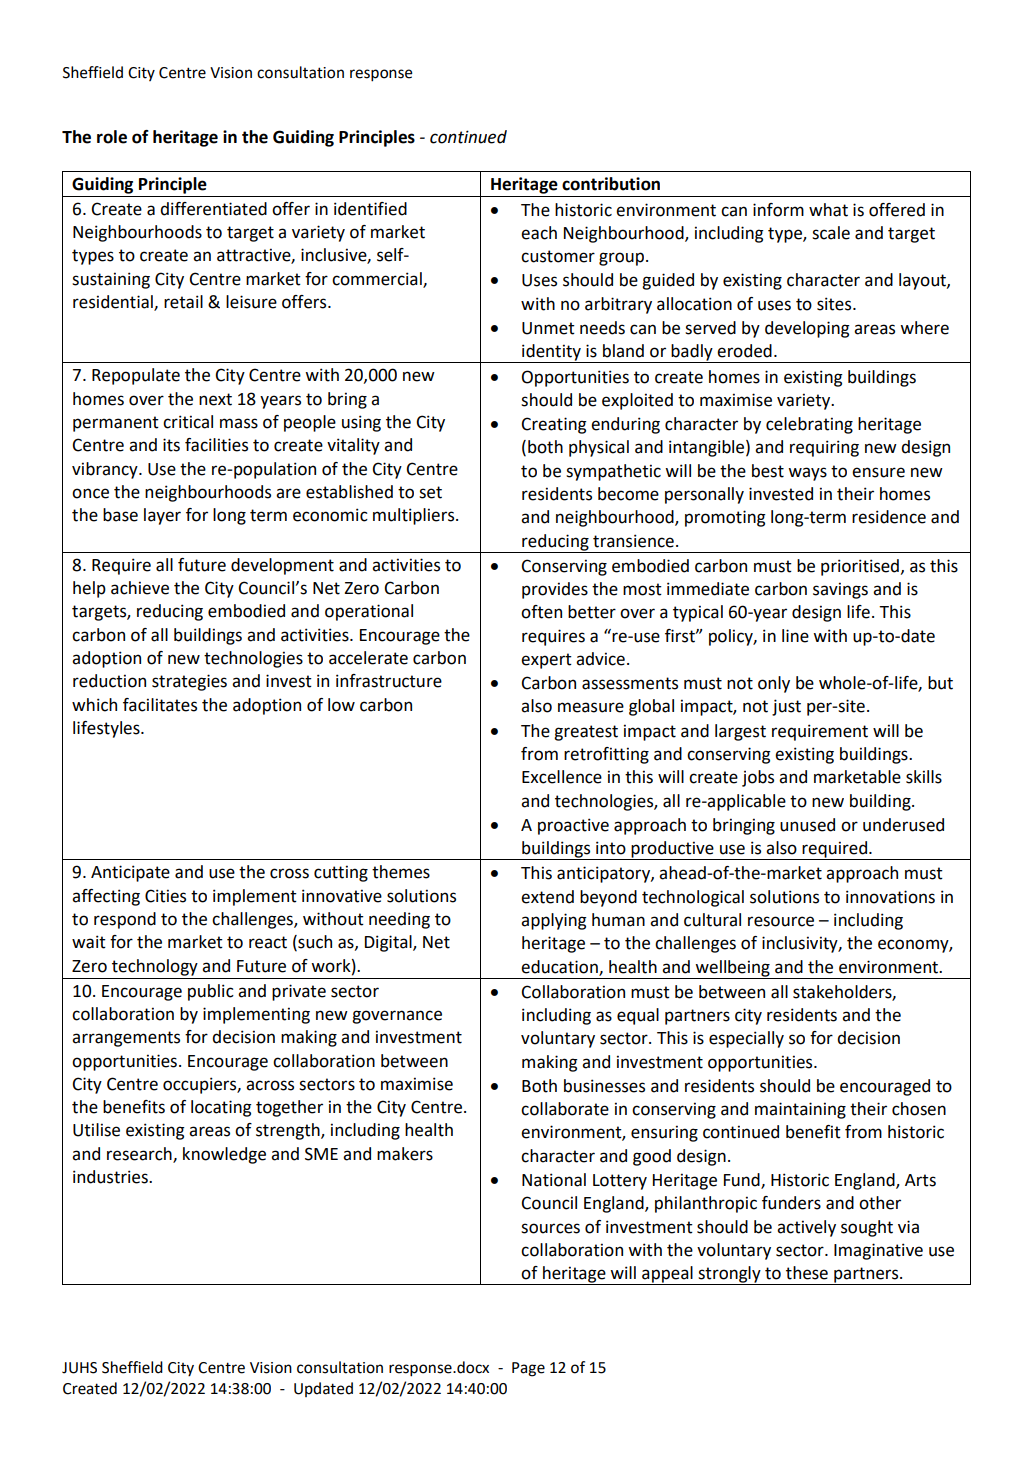  Describe the element at coordinates (111, 1177) in the document. I see `industries` at that location.
